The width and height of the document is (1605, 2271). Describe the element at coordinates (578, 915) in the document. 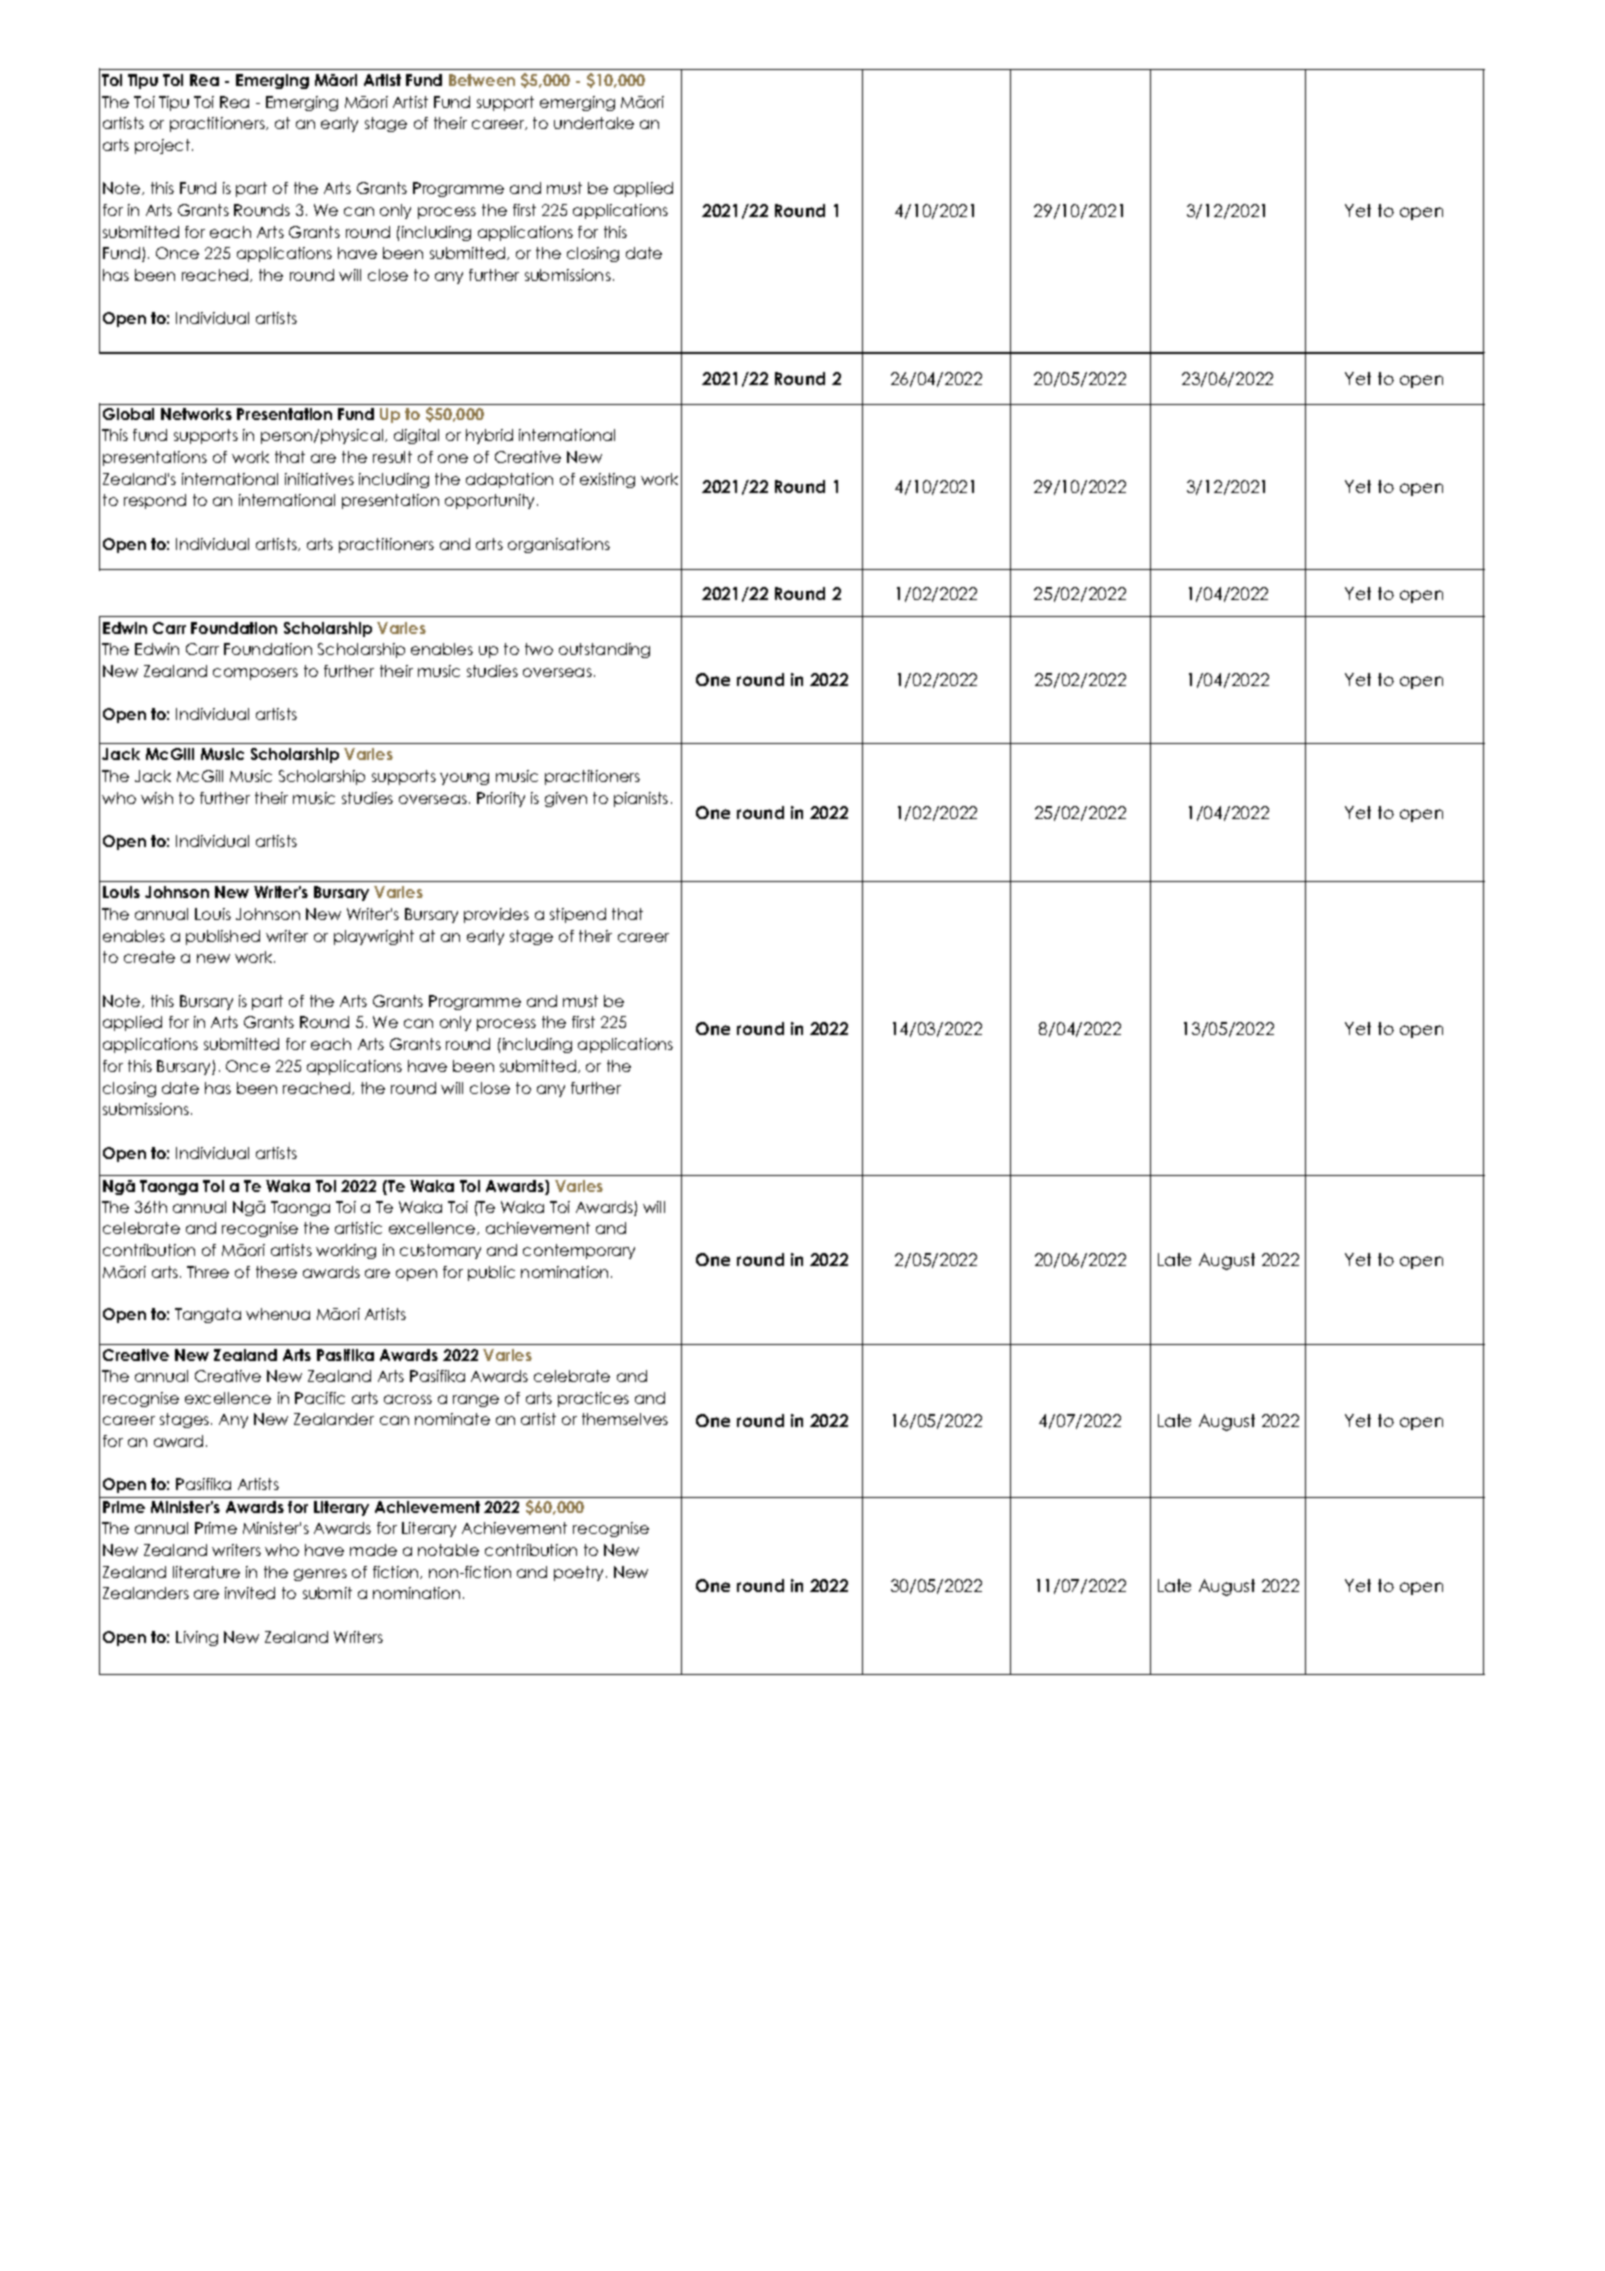

I see `stipend` at that location.
